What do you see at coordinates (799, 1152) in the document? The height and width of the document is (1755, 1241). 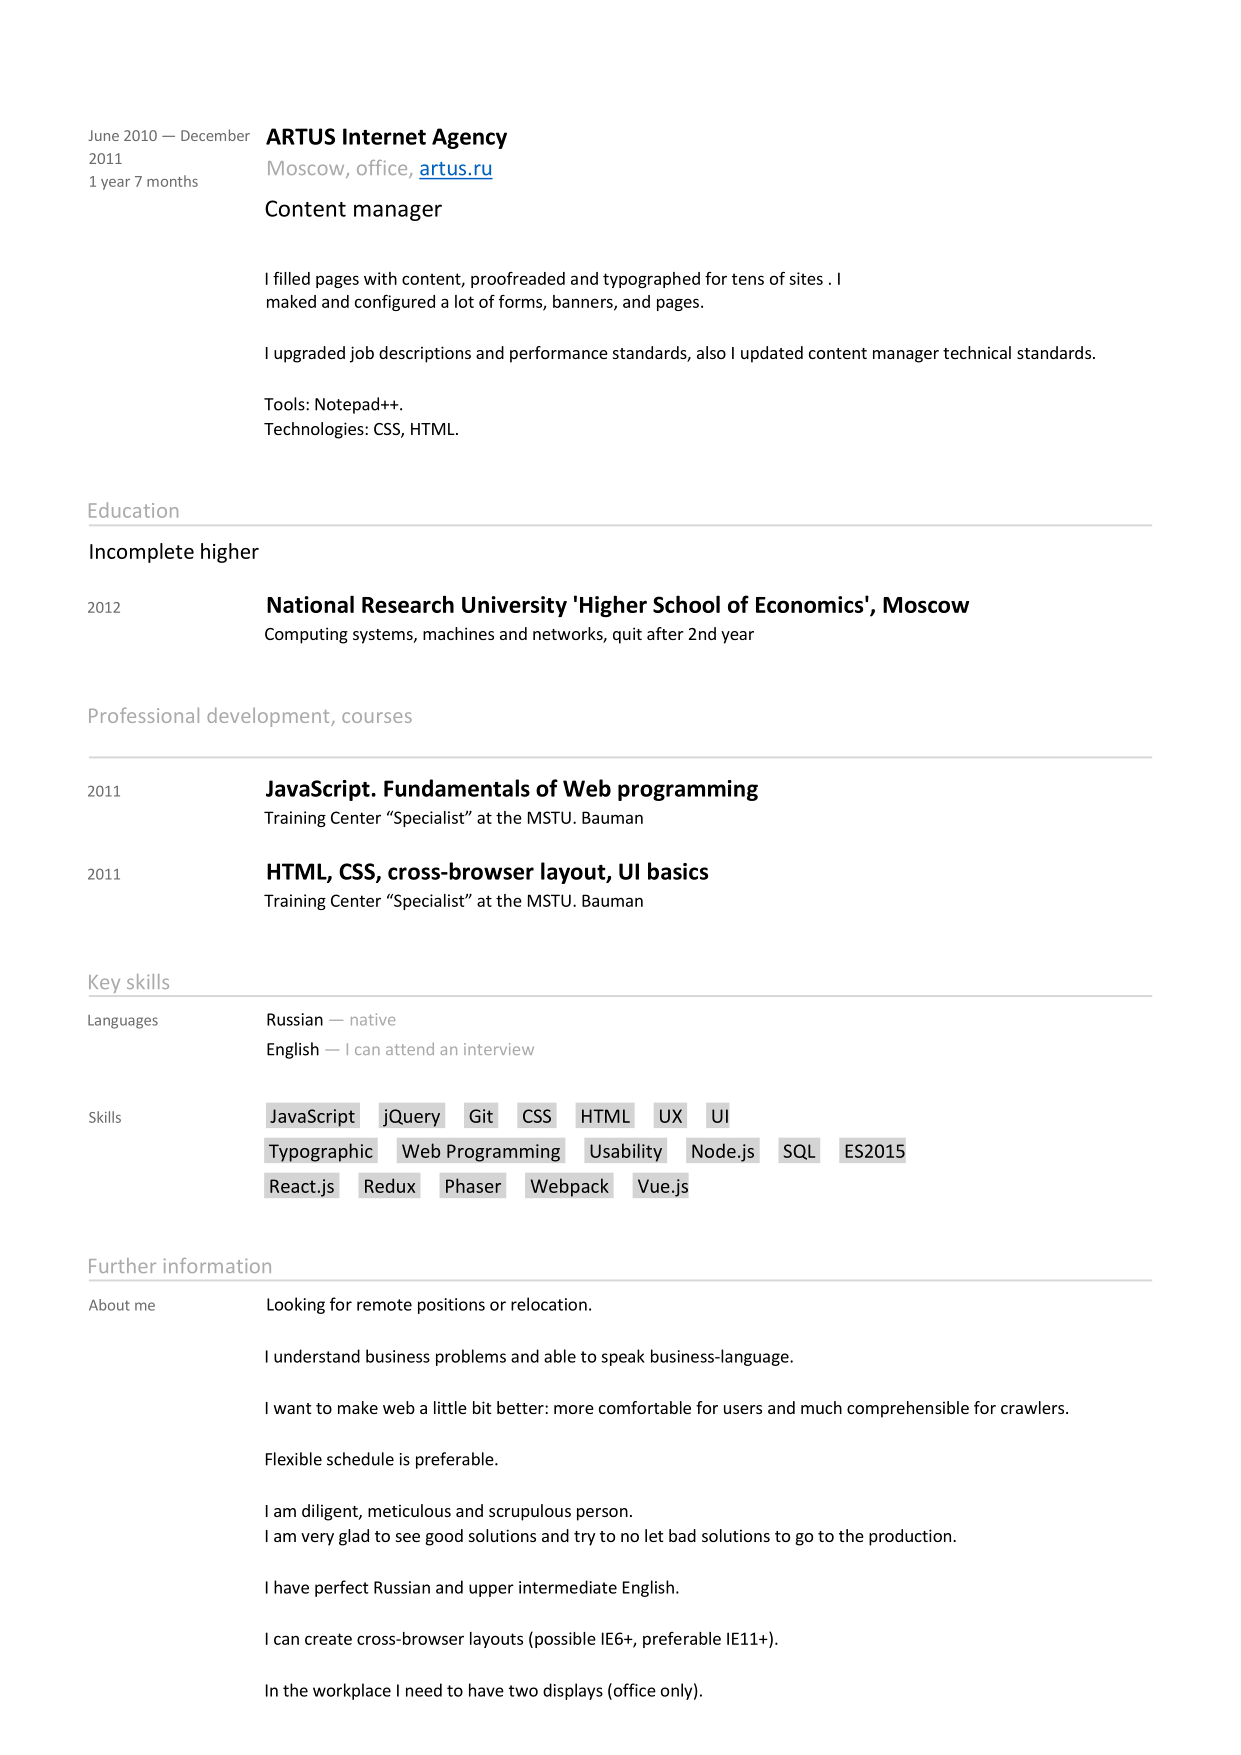 I see `SQL` at bounding box center [799, 1152].
